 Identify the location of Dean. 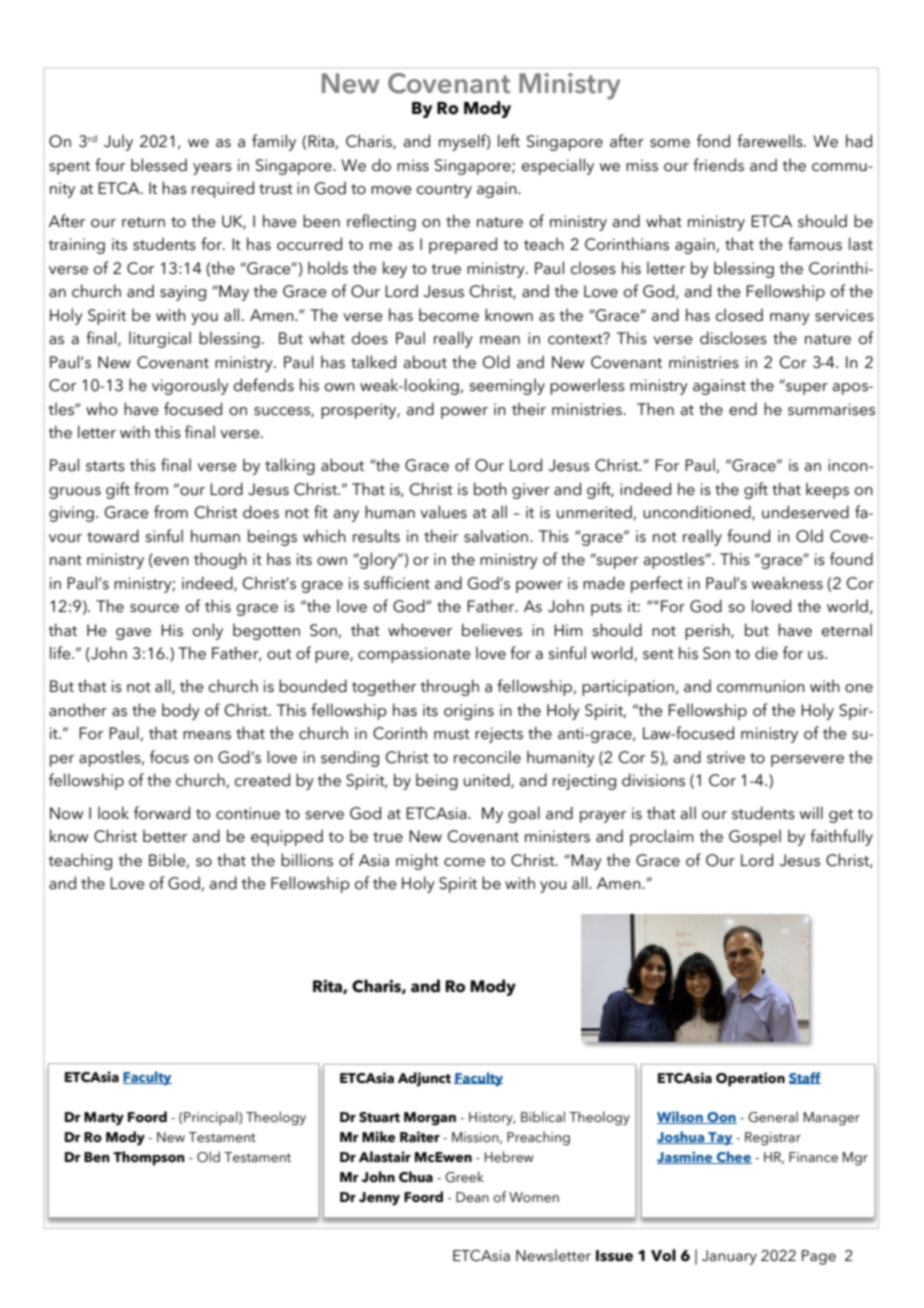
(472, 1197).
